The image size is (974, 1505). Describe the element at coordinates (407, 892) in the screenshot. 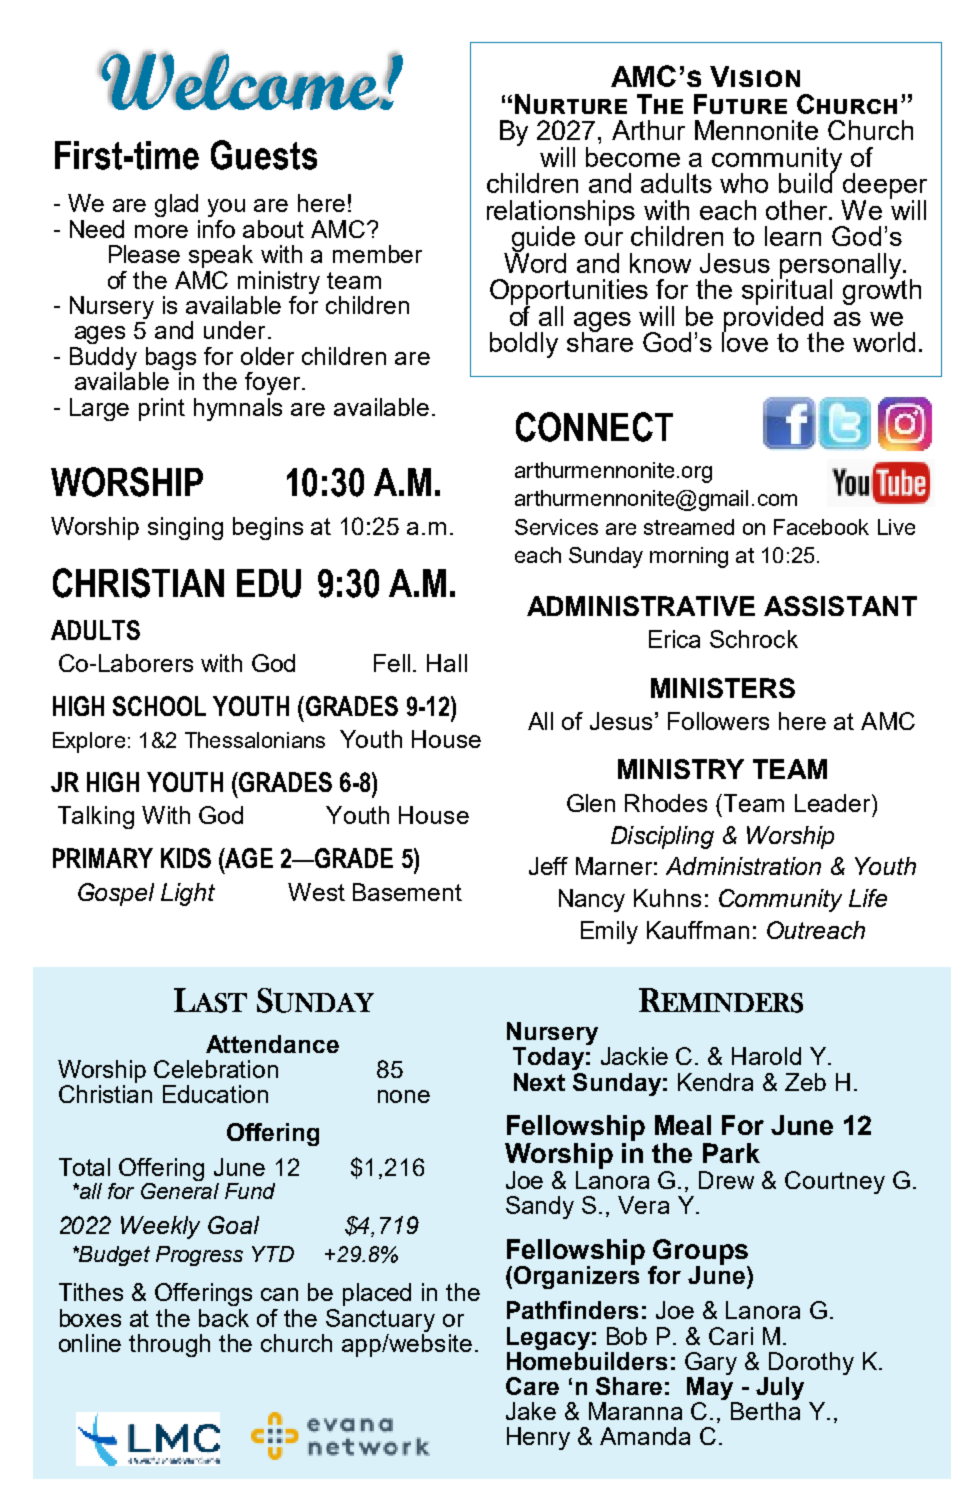

I see `Basement` at that location.
